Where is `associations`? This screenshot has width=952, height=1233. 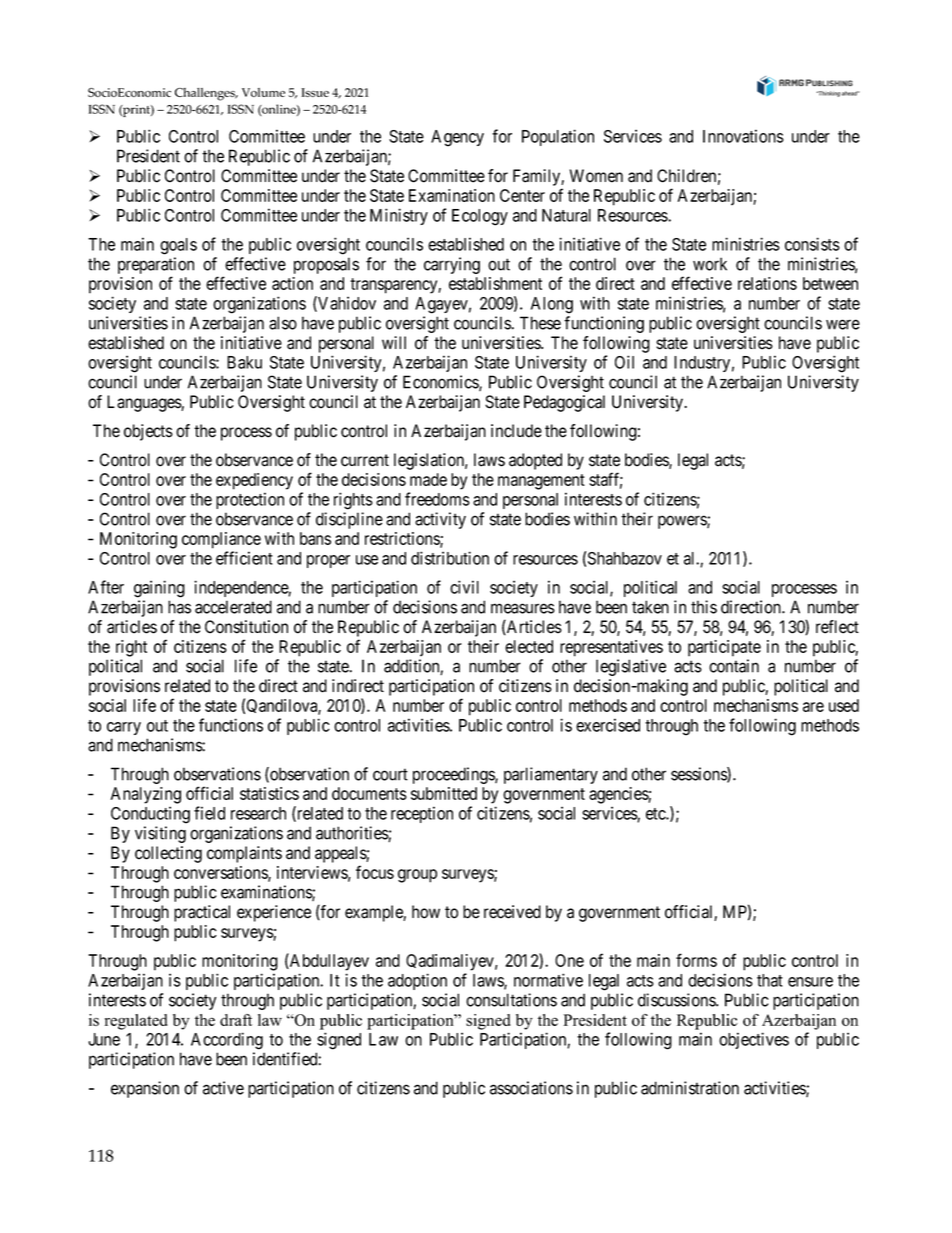
associations is located at coordinates (531, 1088).
